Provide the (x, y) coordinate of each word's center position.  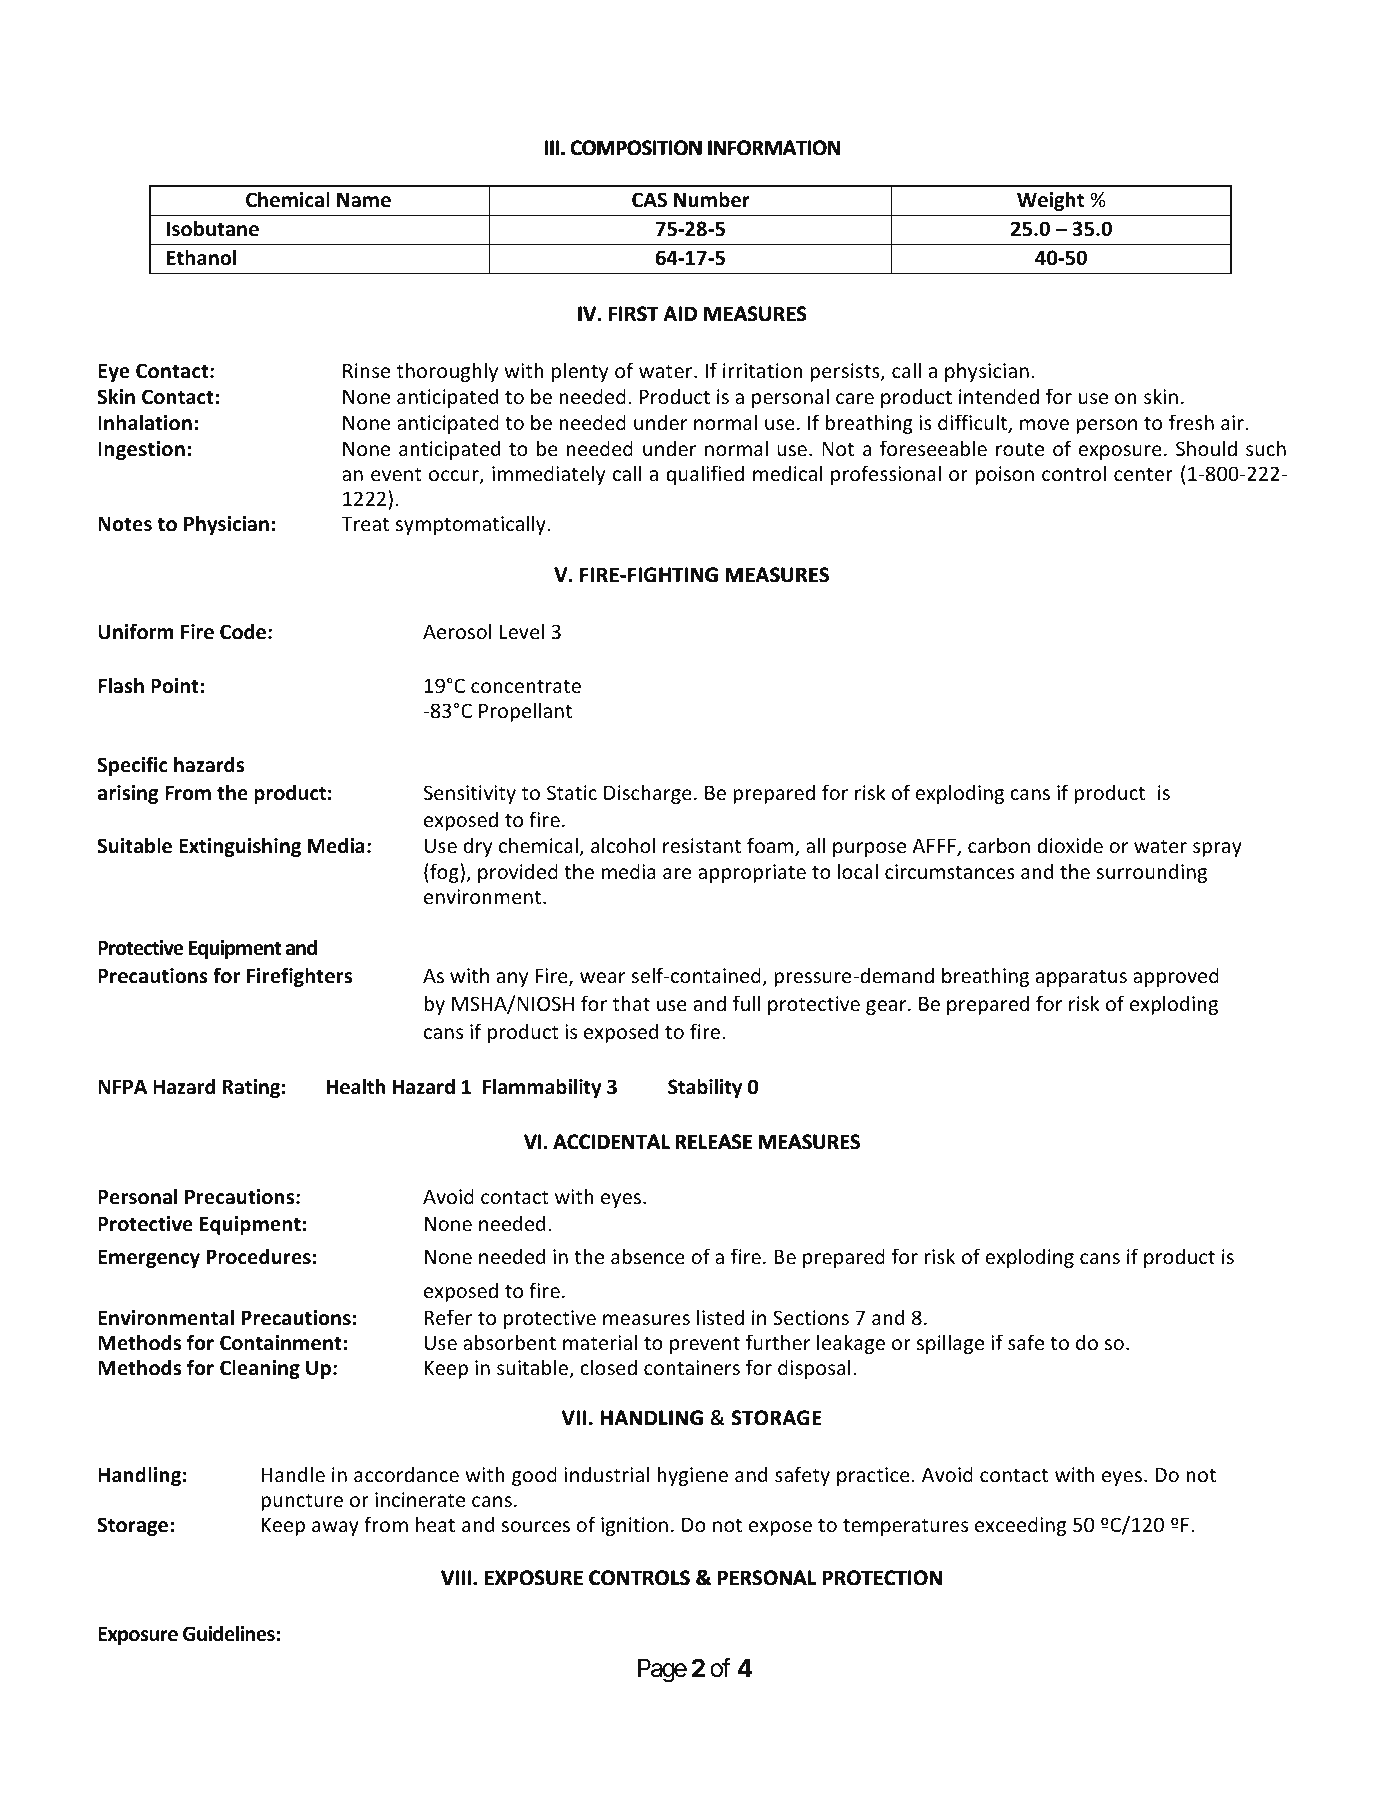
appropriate (752, 873)
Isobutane (213, 228)
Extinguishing (240, 847)
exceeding (1020, 1526)
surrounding (1151, 873)
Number (712, 199)
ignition (634, 1526)
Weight (1050, 201)
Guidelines (230, 1633)
